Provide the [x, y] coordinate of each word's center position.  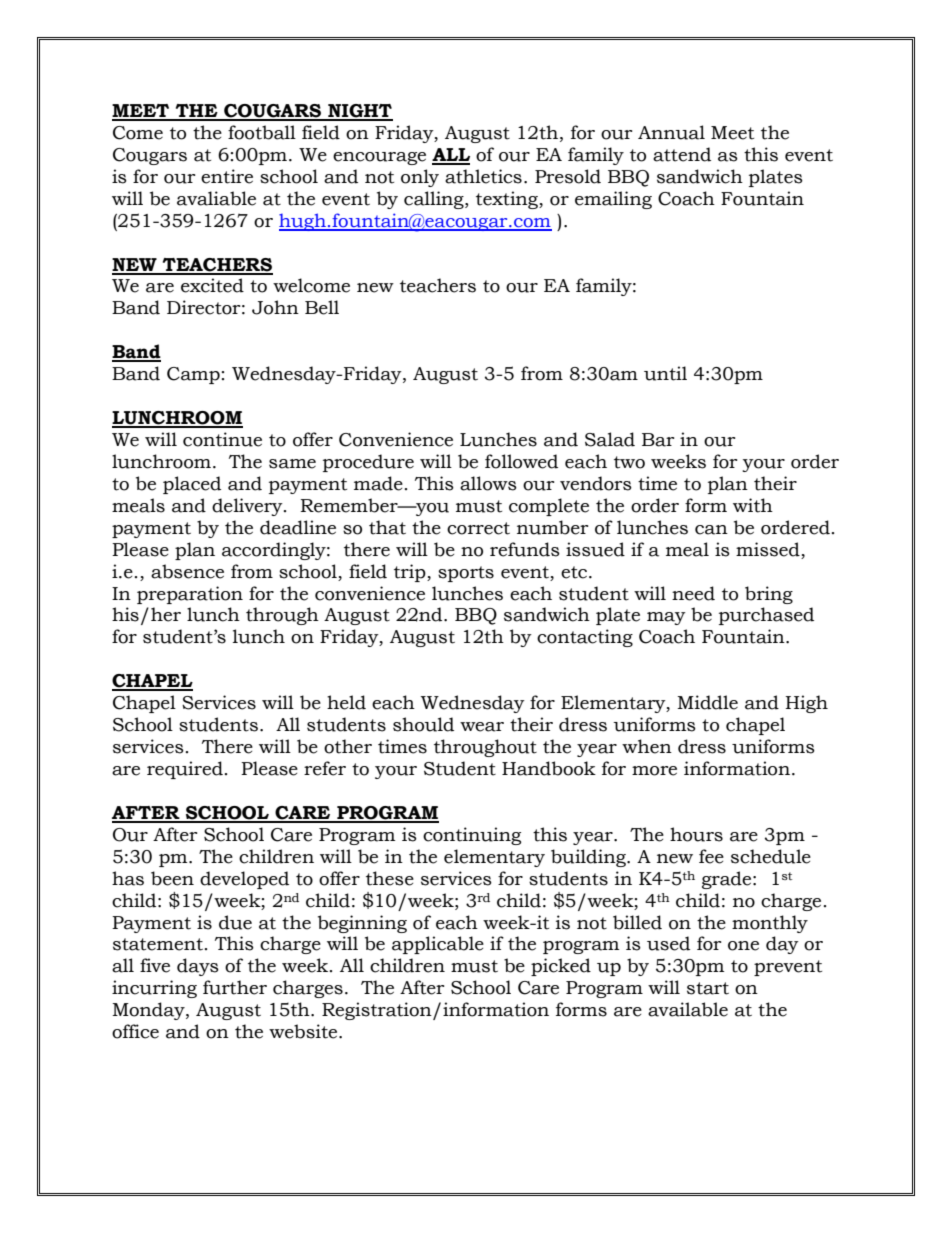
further [235, 987]
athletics [483, 176]
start [708, 988]
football [262, 132]
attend [682, 154]
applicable [438, 945]
